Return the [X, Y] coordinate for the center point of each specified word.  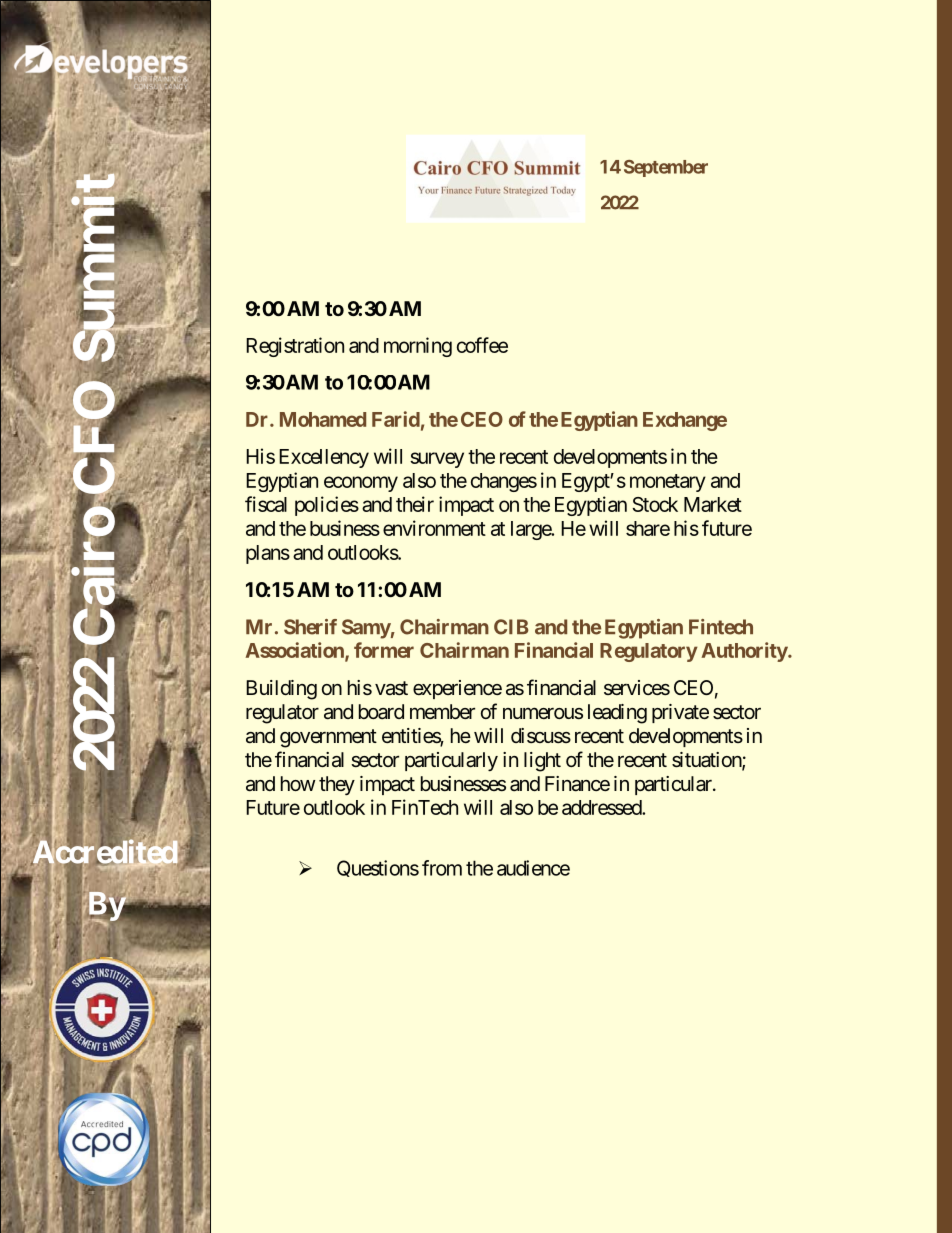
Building [281, 690]
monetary [668, 483]
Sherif [310, 627]
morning [418, 347]
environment [434, 528]
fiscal [266, 504]
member [442, 711]
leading [617, 714]
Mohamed [323, 419]
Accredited [104, 852]
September [666, 168]
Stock [655, 504]
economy [361, 484]
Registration [295, 347]
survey [437, 460]
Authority [745, 652]
